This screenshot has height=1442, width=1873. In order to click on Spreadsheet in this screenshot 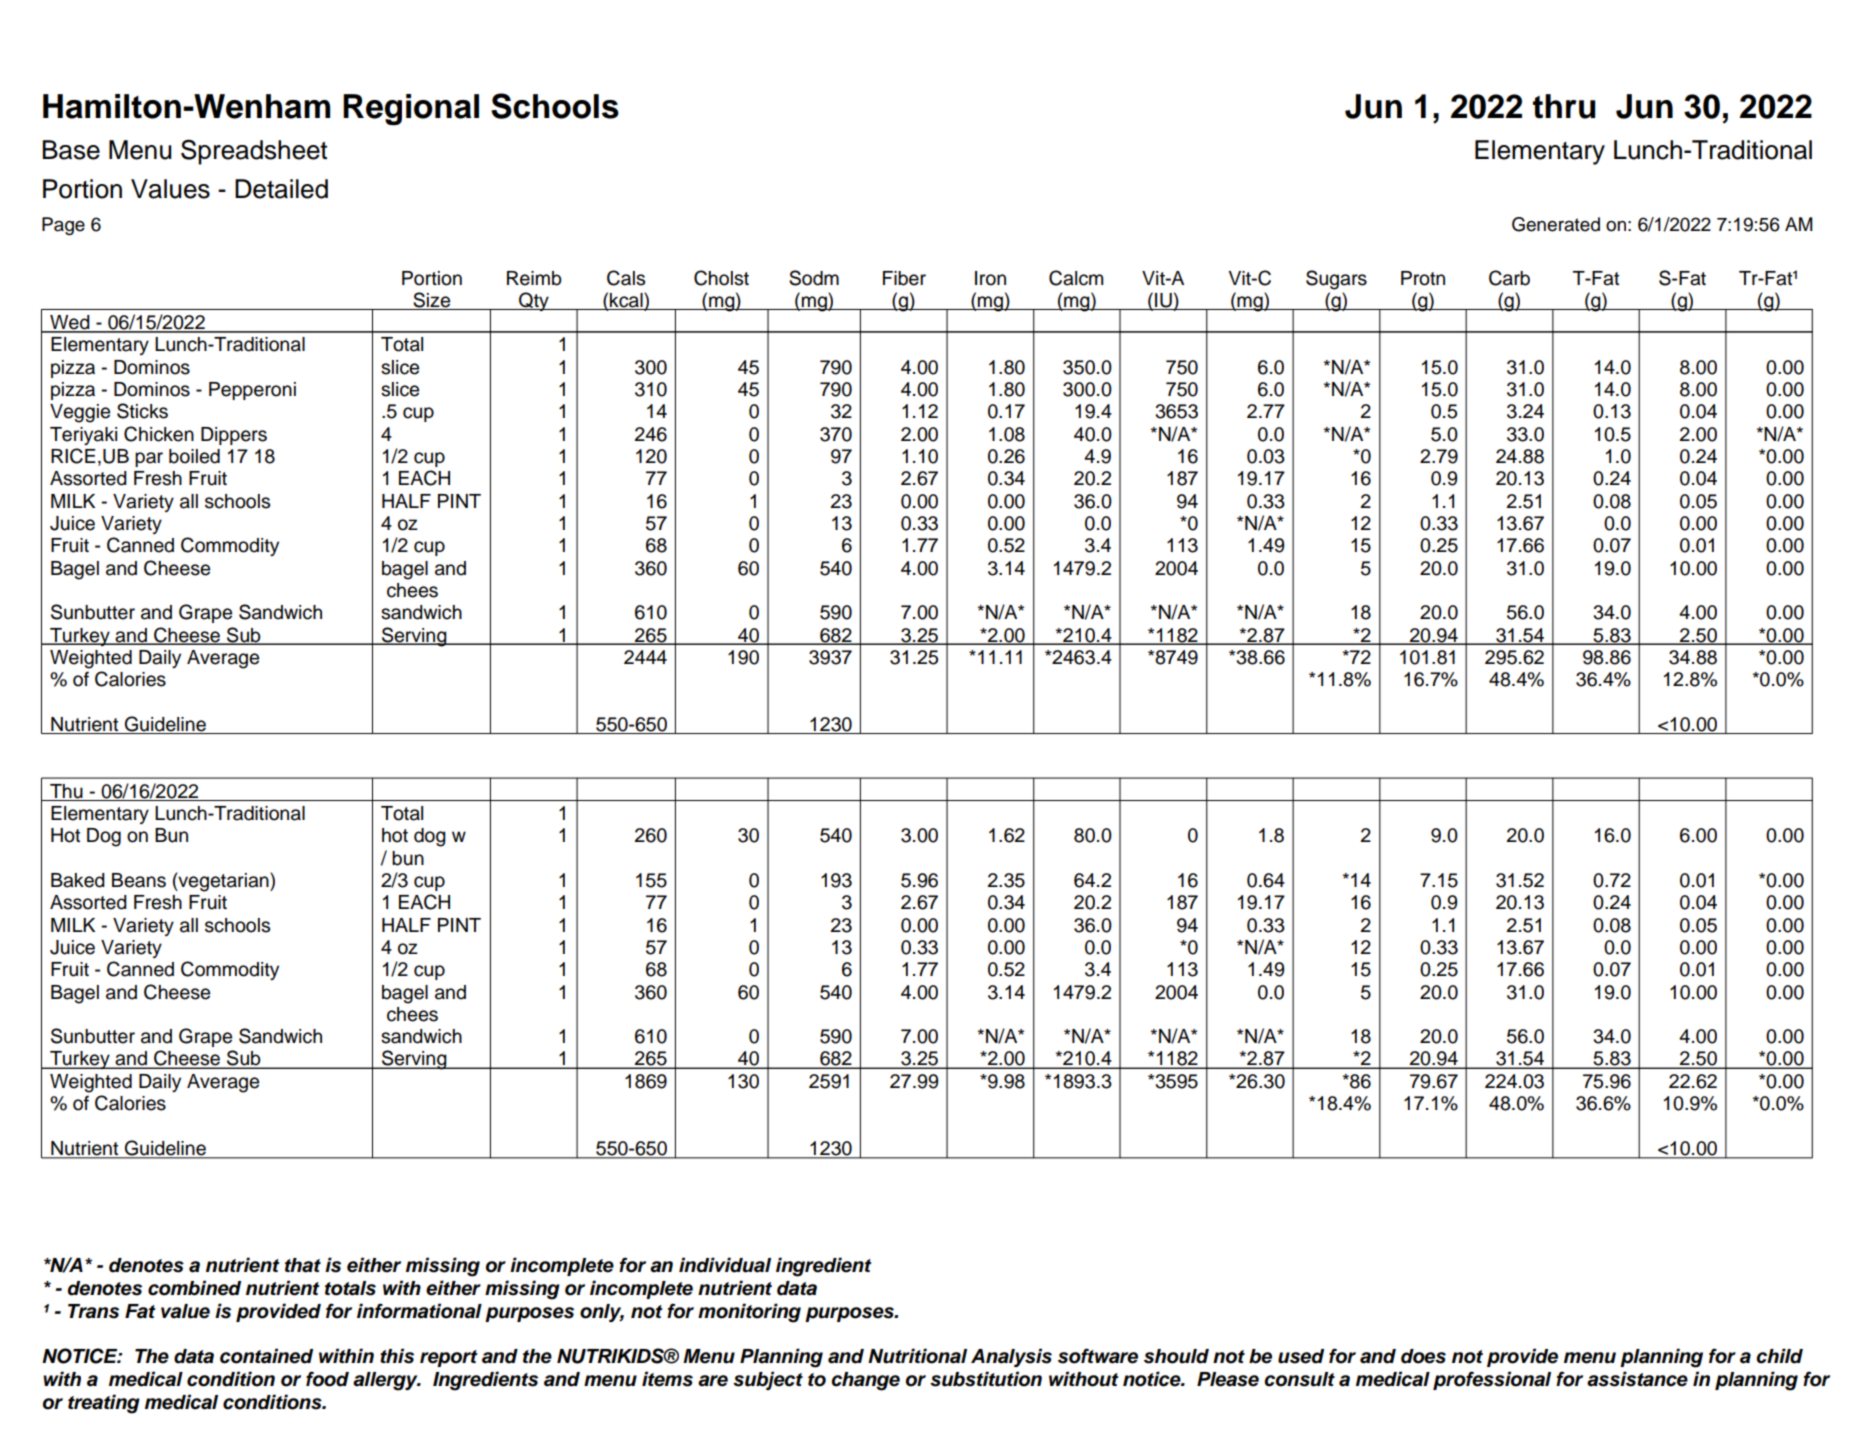, I will do `click(254, 152)`.
